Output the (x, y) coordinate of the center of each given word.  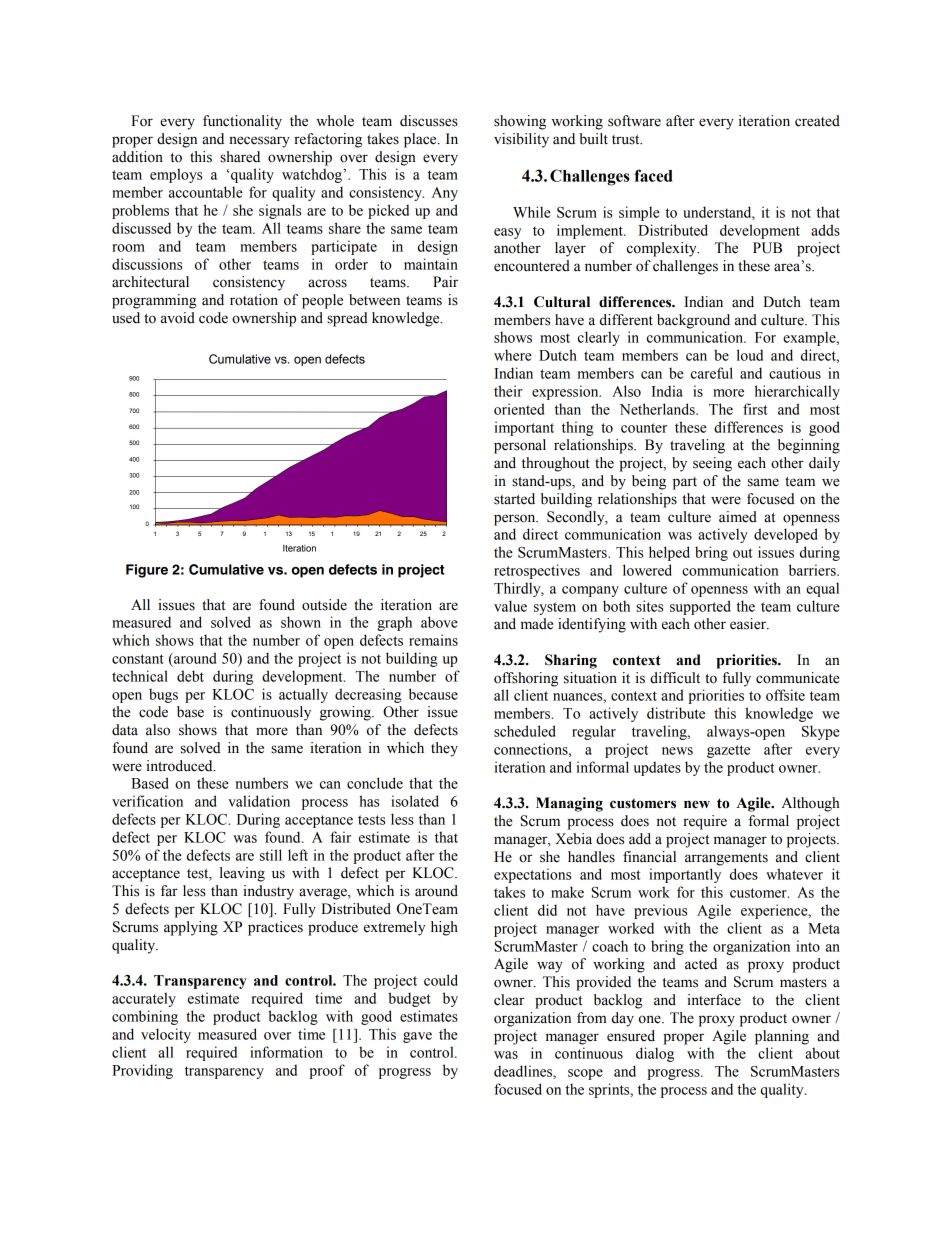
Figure (147, 571)
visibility (521, 140)
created (817, 121)
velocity (166, 1035)
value (510, 606)
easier (749, 624)
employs (176, 175)
